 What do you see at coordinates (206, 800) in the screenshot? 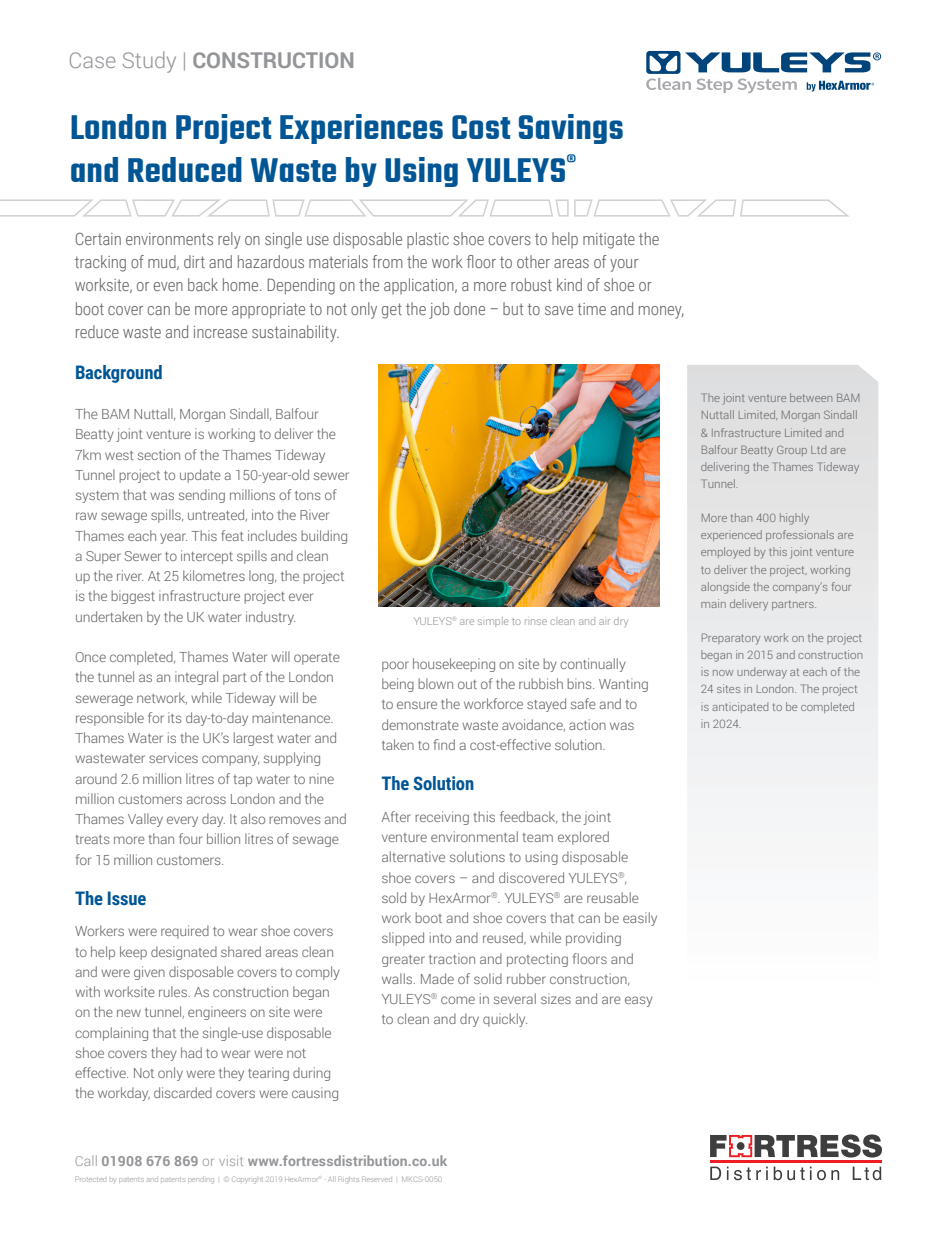
I see `across` at bounding box center [206, 800].
